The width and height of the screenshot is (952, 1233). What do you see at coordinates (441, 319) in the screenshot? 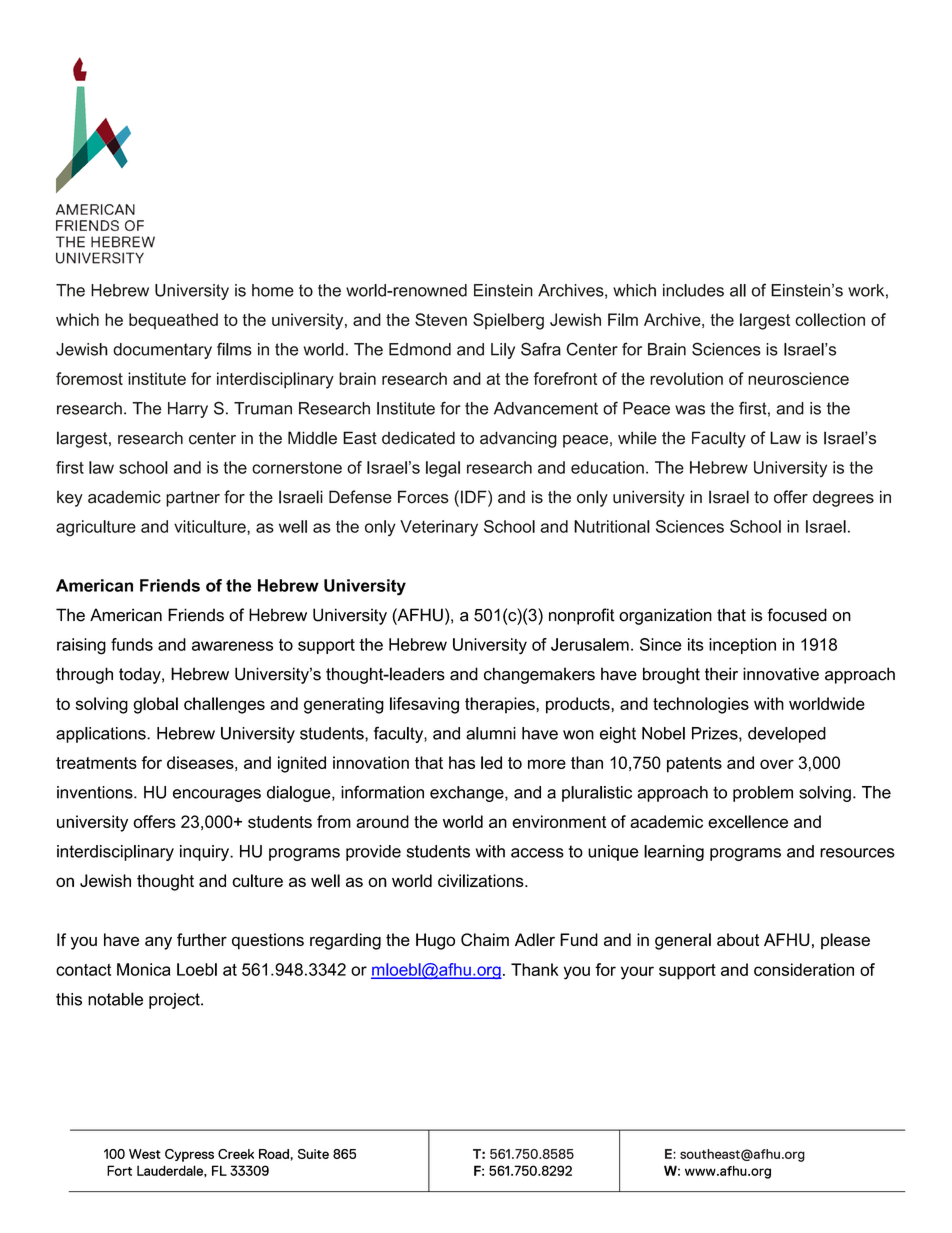
I see `Steven` at bounding box center [441, 319].
